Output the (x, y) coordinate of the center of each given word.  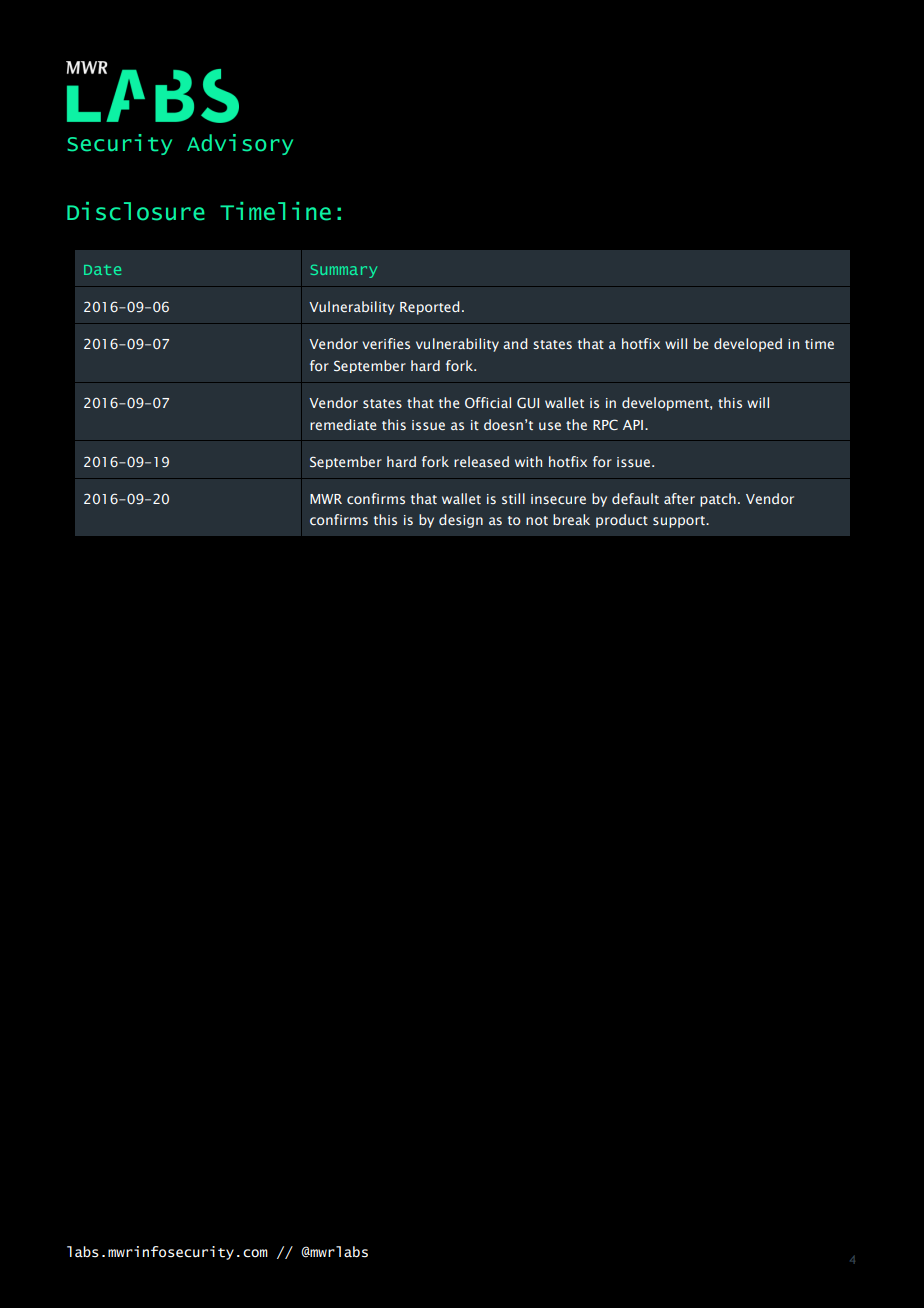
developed (748, 345)
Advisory (240, 144)
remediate (343, 424)
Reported (429, 308)
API (633, 425)
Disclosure (136, 211)
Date (102, 270)
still (513, 498)
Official (488, 402)
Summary (344, 271)
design (461, 521)
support (680, 522)
